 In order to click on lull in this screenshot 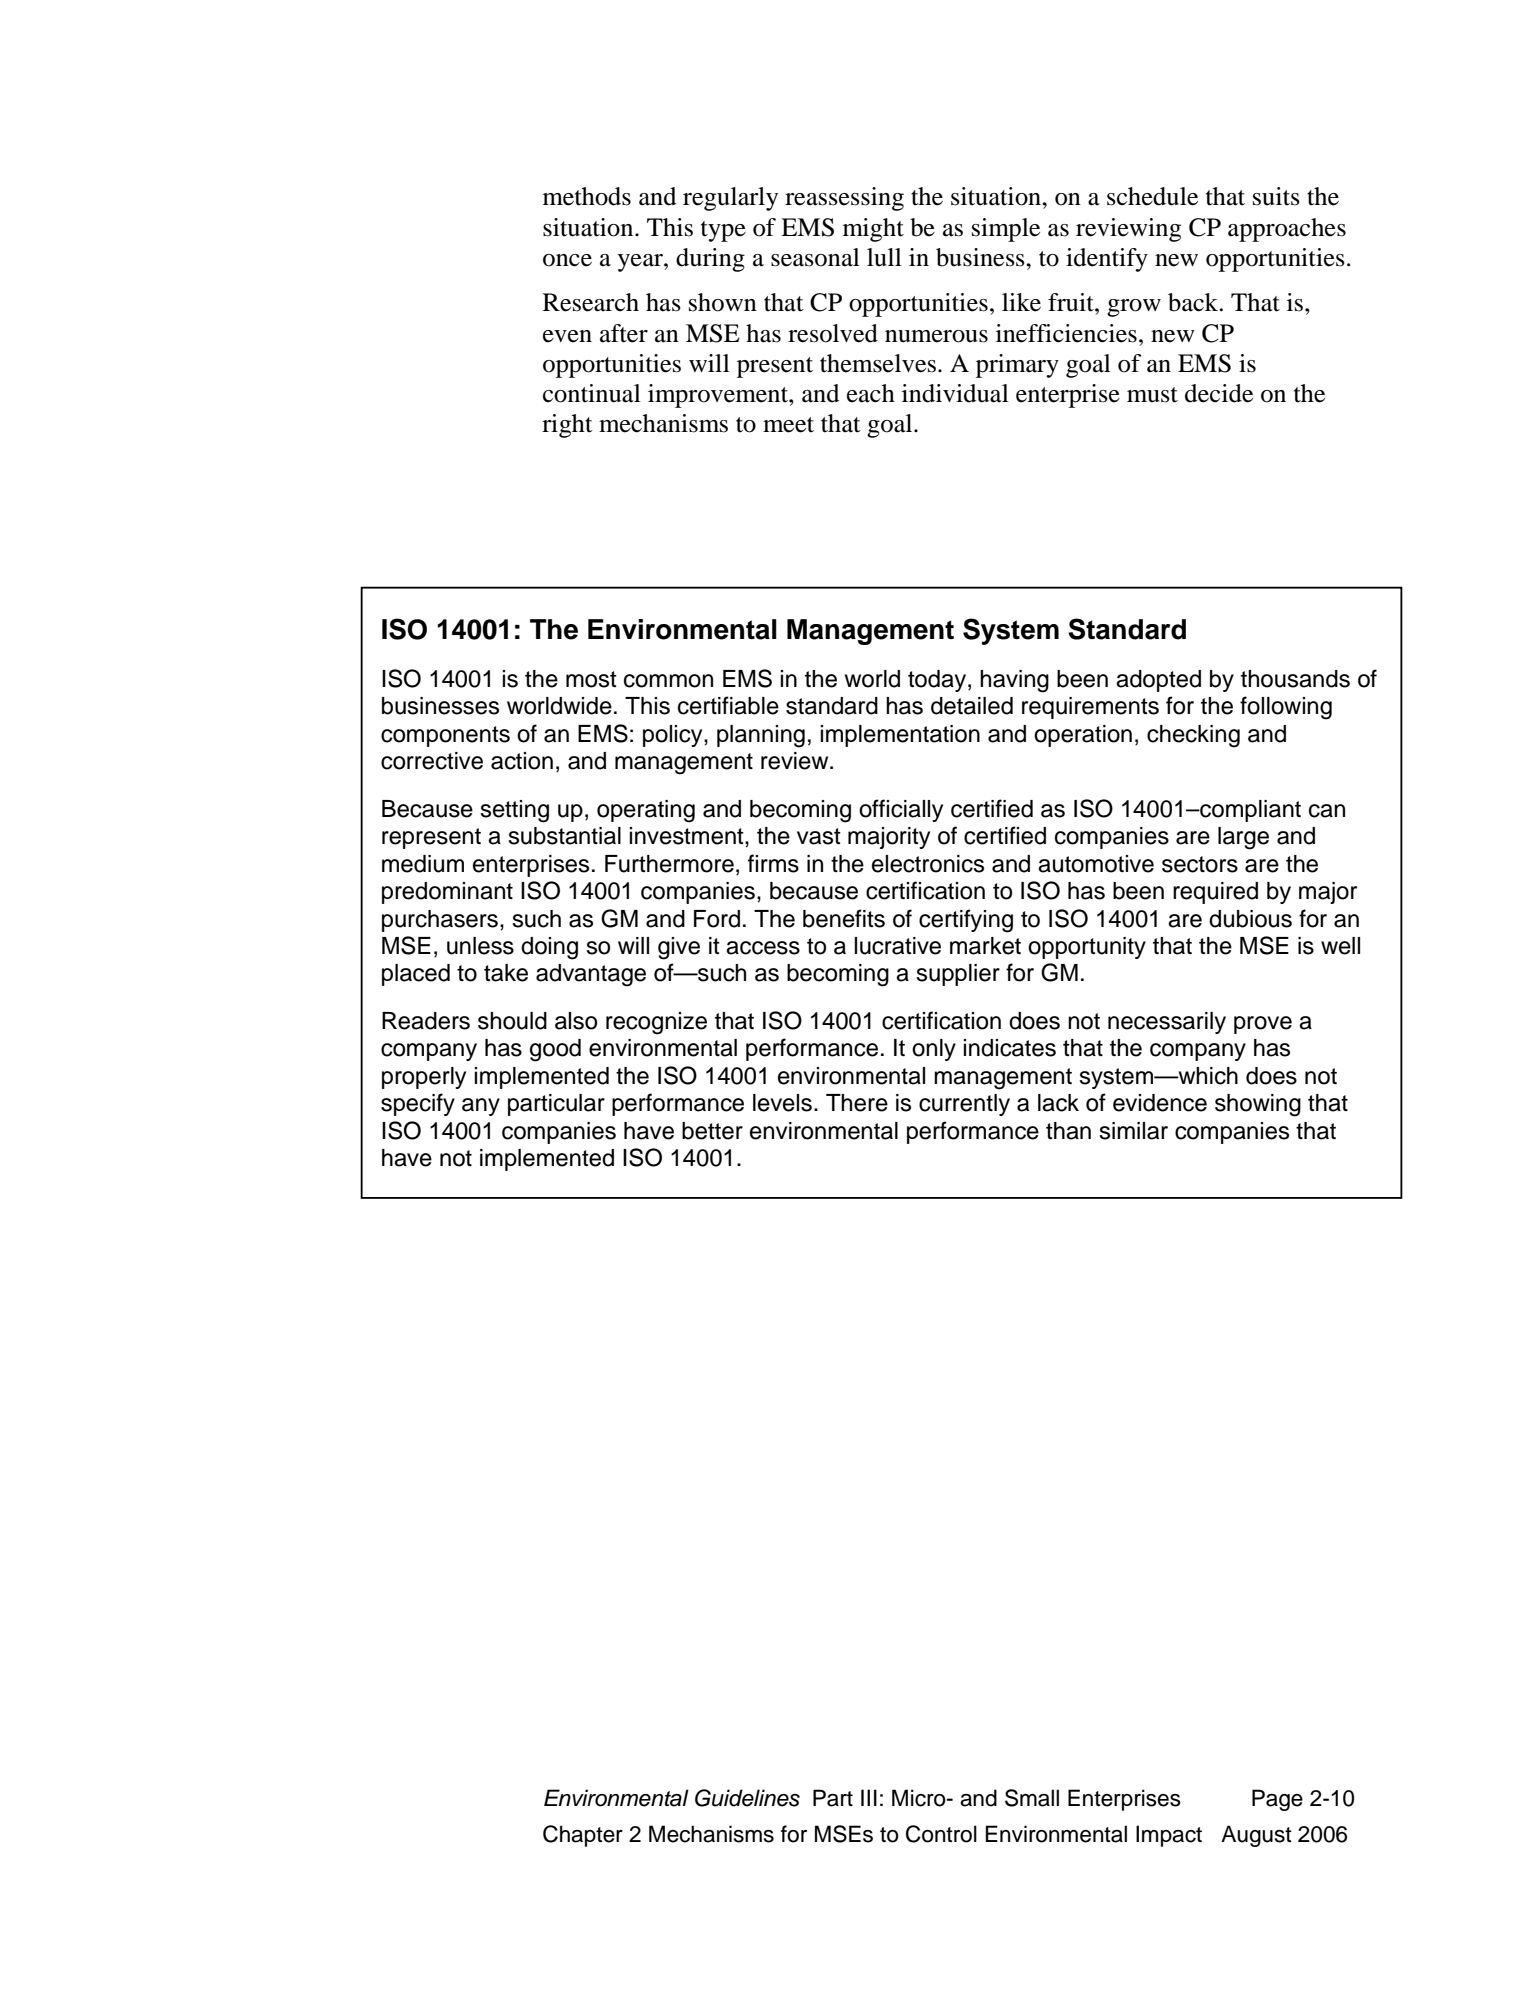, I will do `click(884, 257)`.
